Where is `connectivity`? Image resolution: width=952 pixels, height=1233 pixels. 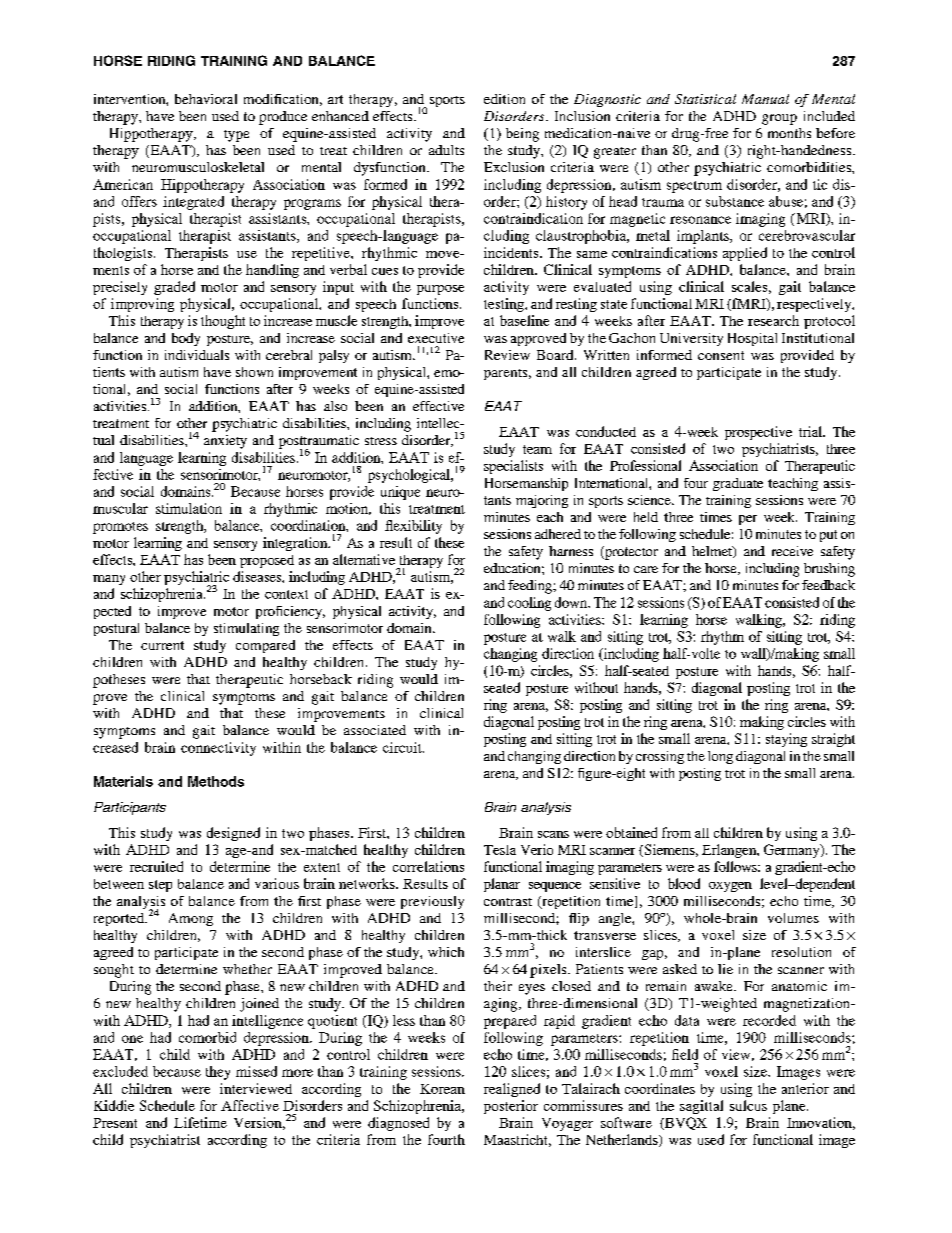
connectivity is located at coordinates (218, 749).
